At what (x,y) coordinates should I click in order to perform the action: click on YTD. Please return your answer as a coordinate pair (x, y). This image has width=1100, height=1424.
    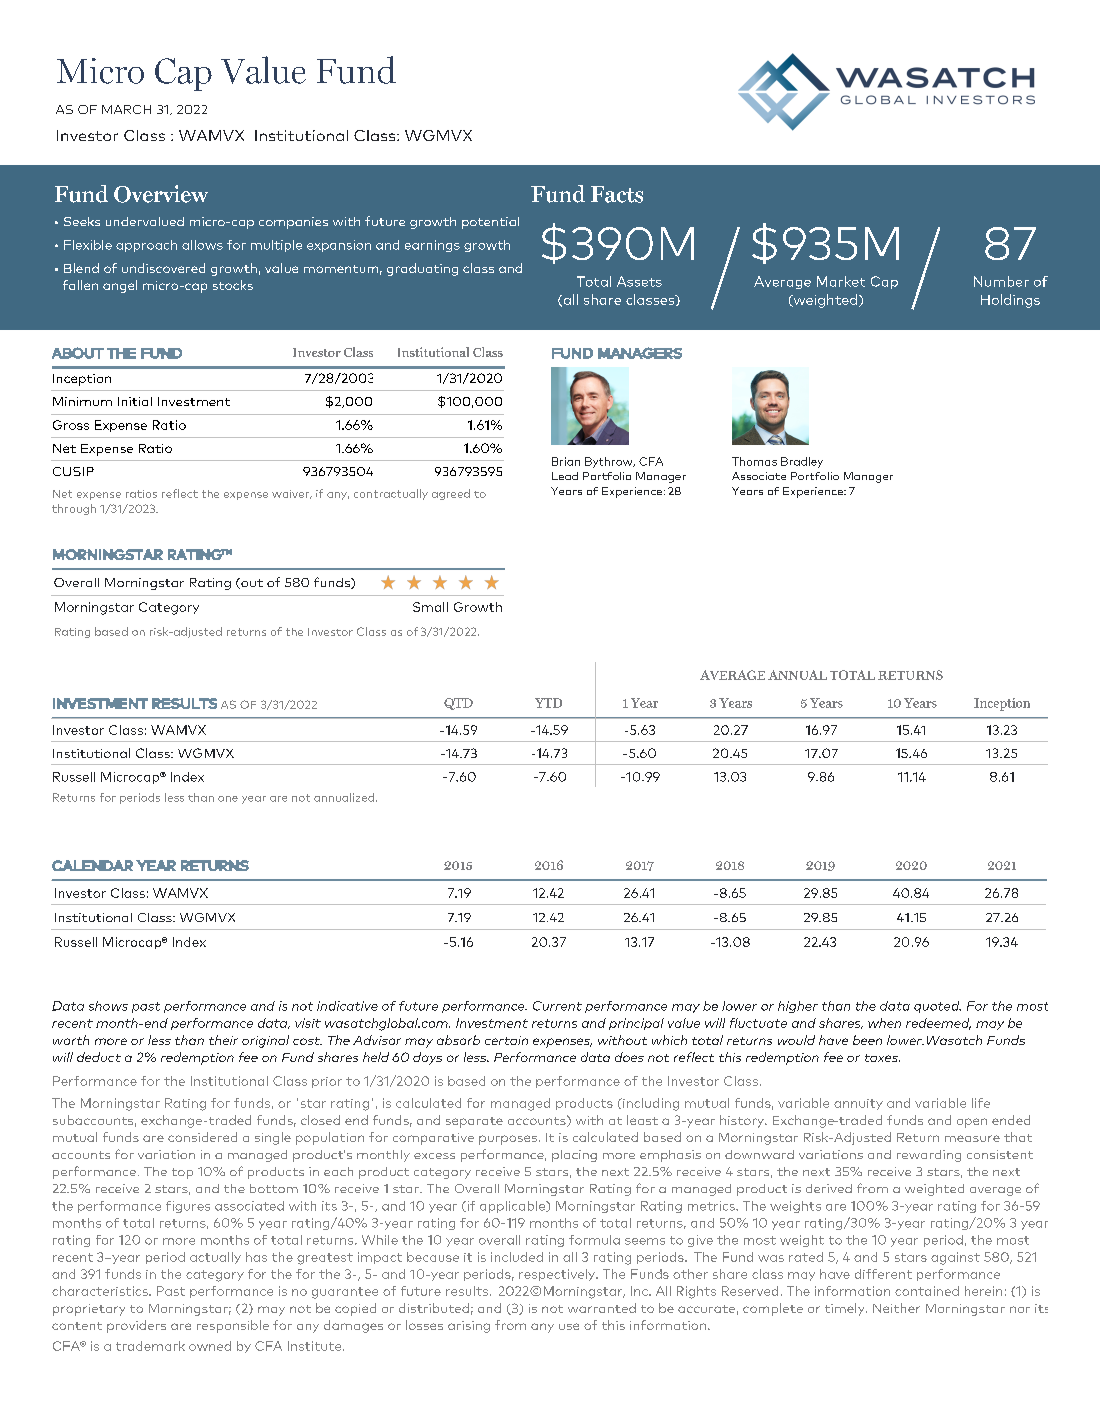
    Looking at the image, I should click on (548, 703).
